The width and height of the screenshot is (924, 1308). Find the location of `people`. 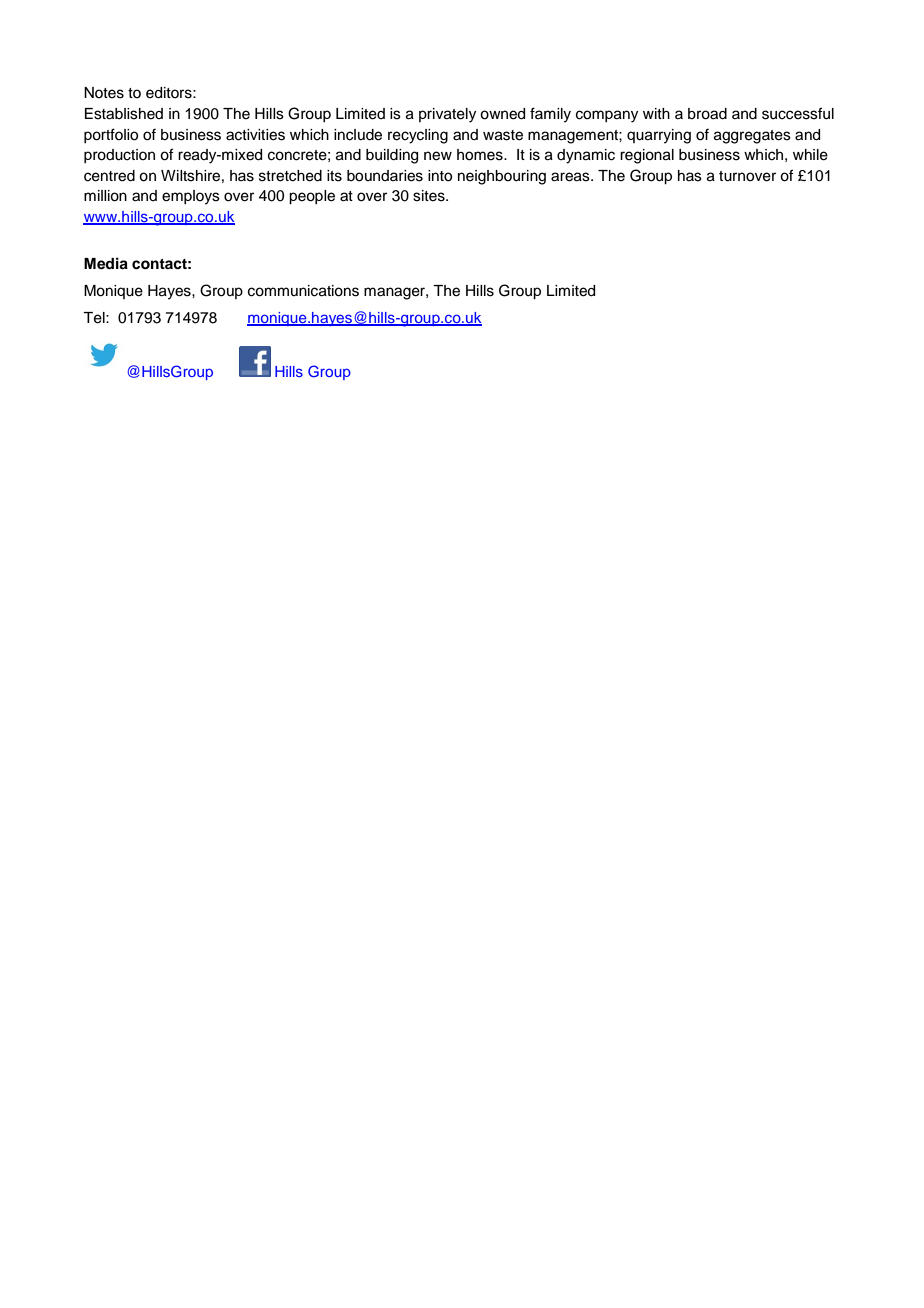

people is located at coordinates (312, 197).
